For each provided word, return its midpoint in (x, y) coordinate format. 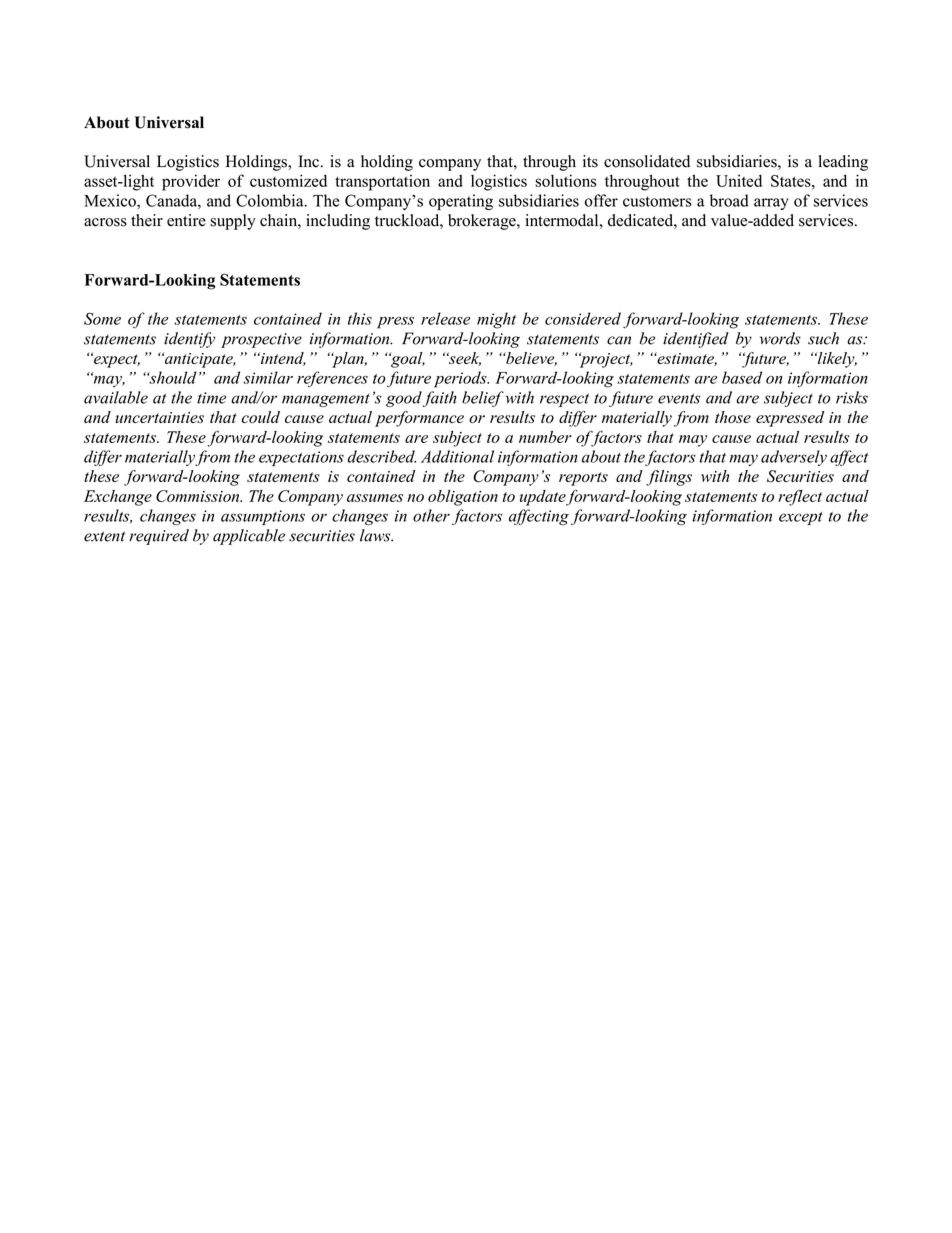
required (159, 537)
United (739, 180)
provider (191, 182)
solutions (566, 180)
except (801, 518)
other (431, 515)
